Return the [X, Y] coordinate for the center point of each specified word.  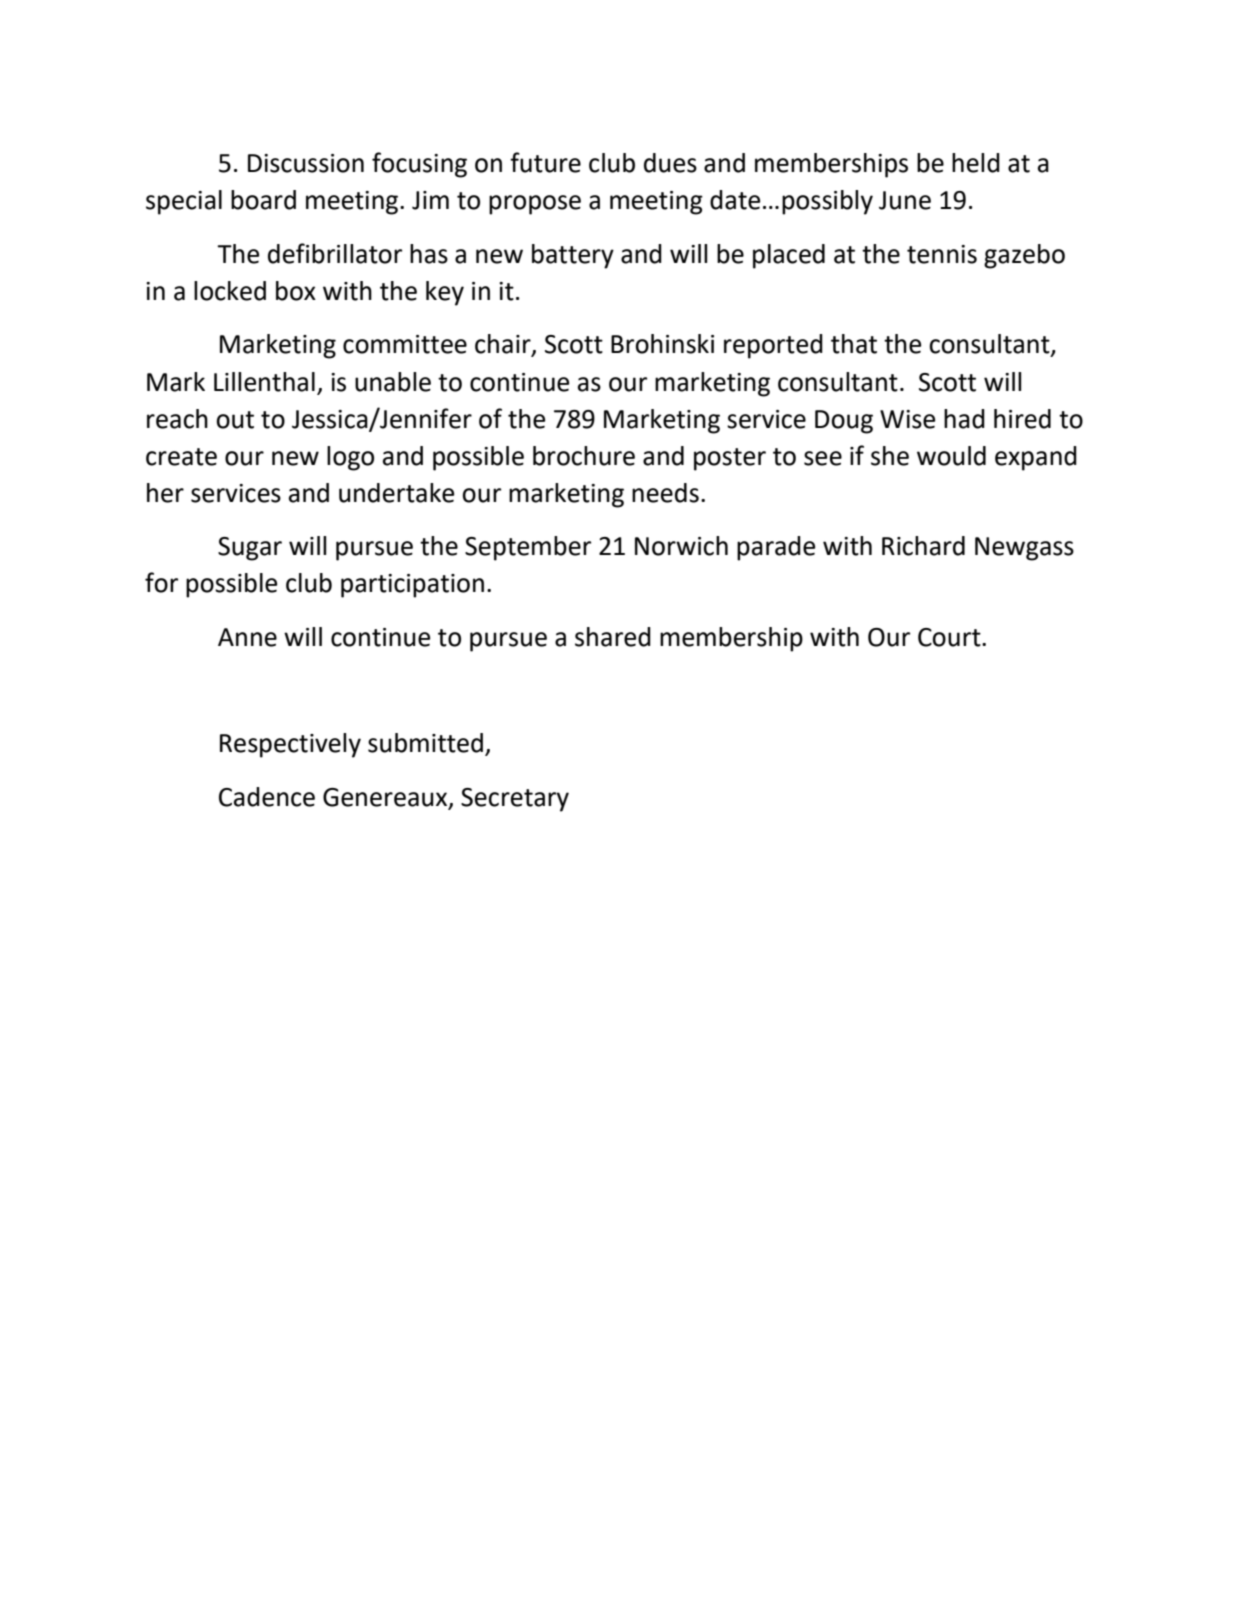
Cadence [267, 797]
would [951, 456]
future [545, 162]
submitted [425, 743]
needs [665, 493]
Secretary [515, 800]
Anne [247, 637]
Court [950, 637]
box [296, 291]
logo [350, 458]
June [905, 200]
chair [504, 345]
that [854, 344]
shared [613, 637]
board [263, 200]
